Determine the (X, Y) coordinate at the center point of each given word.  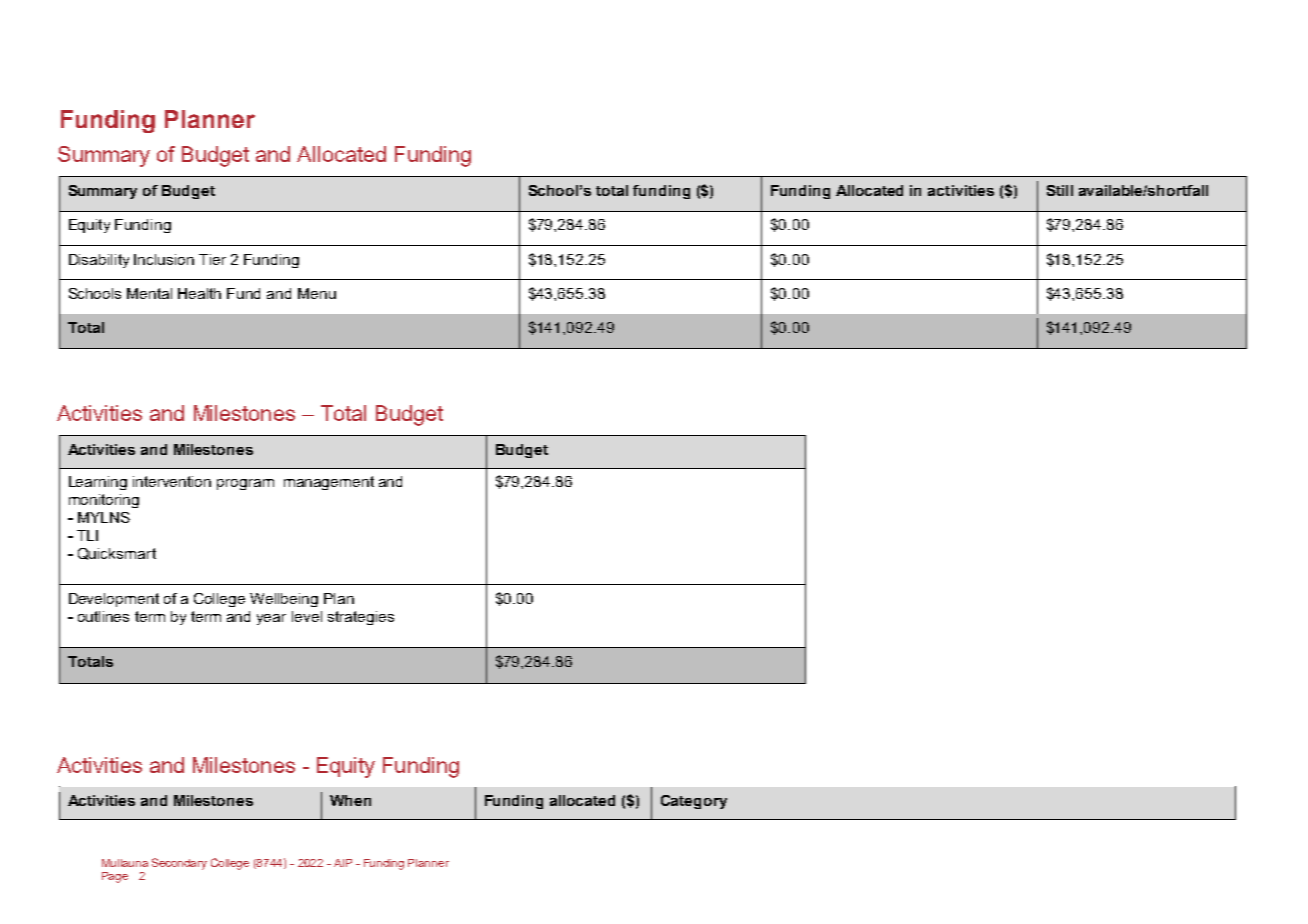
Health (199, 293)
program (245, 484)
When (350, 800)
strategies (361, 618)
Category (694, 802)
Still (1060, 190)
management (329, 483)
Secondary (179, 864)
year (271, 619)
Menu (317, 293)
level (307, 616)
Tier (212, 259)
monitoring (104, 501)
